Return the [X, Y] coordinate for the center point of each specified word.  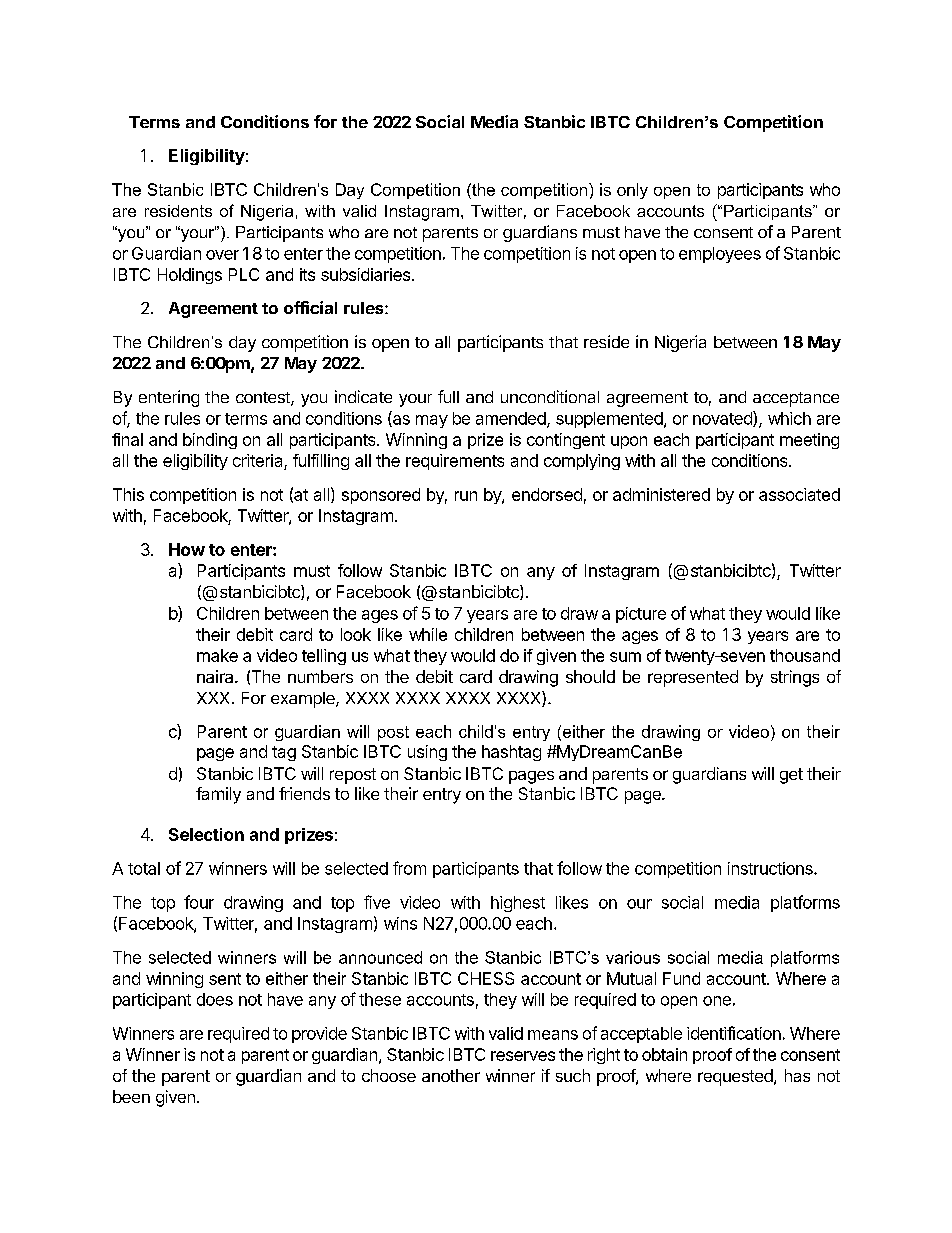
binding [210, 441]
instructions [771, 868]
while [428, 634]
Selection [206, 834]
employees [720, 255]
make [217, 655]
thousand [805, 655]
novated [723, 419]
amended [512, 419]
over [222, 255]
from [409, 868]
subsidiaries [365, 274]
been [131, 1096]
